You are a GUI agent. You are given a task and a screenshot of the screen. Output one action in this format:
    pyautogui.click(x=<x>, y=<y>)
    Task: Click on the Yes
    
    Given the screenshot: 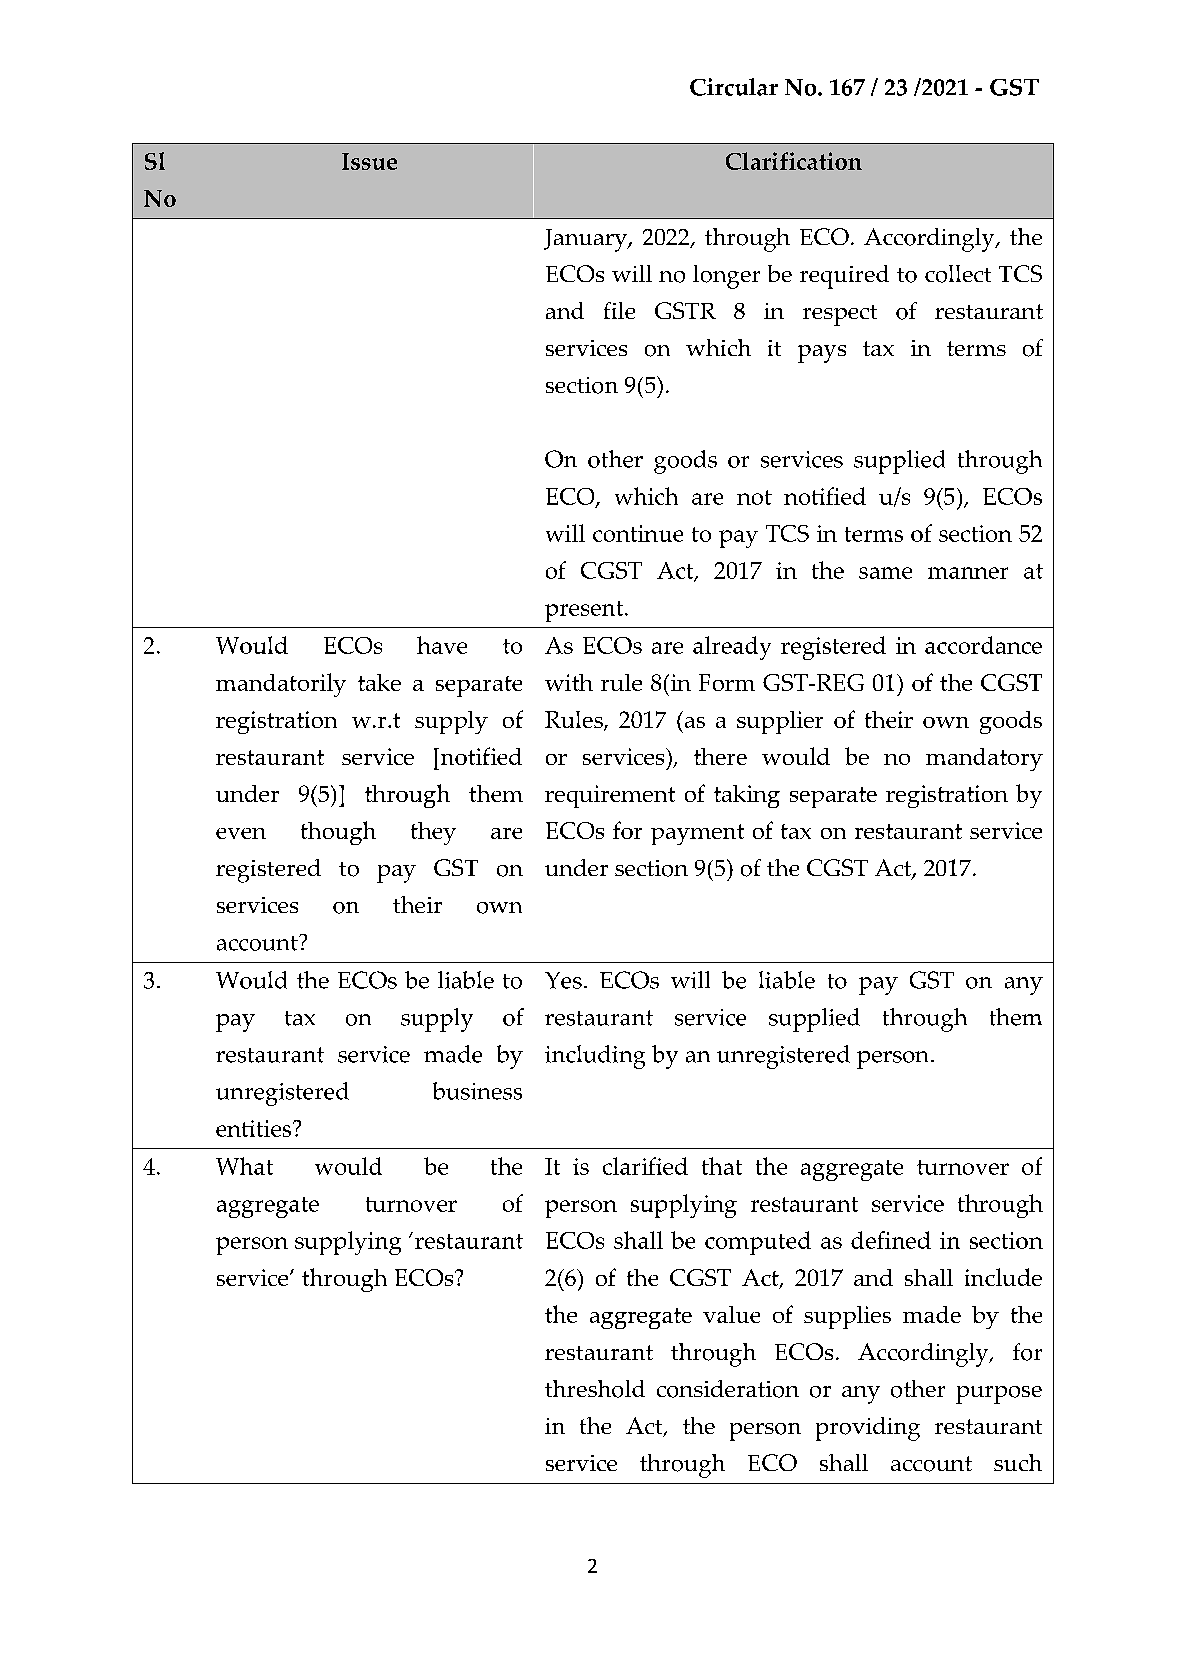 What is the action you would take?
    pyautogui.click(x=563, y=980)
